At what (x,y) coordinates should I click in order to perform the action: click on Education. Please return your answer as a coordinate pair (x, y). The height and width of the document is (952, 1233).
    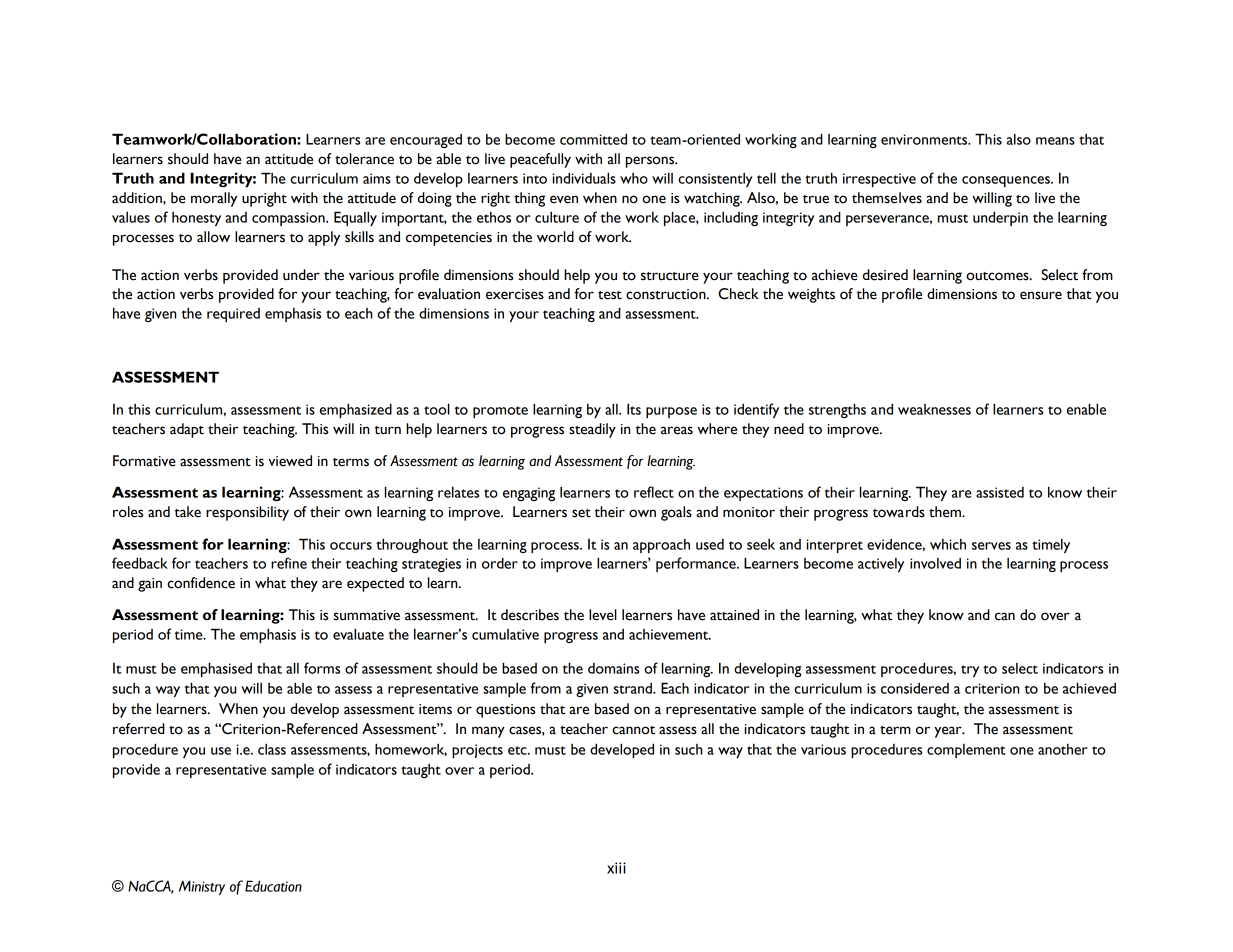
    Looking at the image, I should click on (273, 886).
